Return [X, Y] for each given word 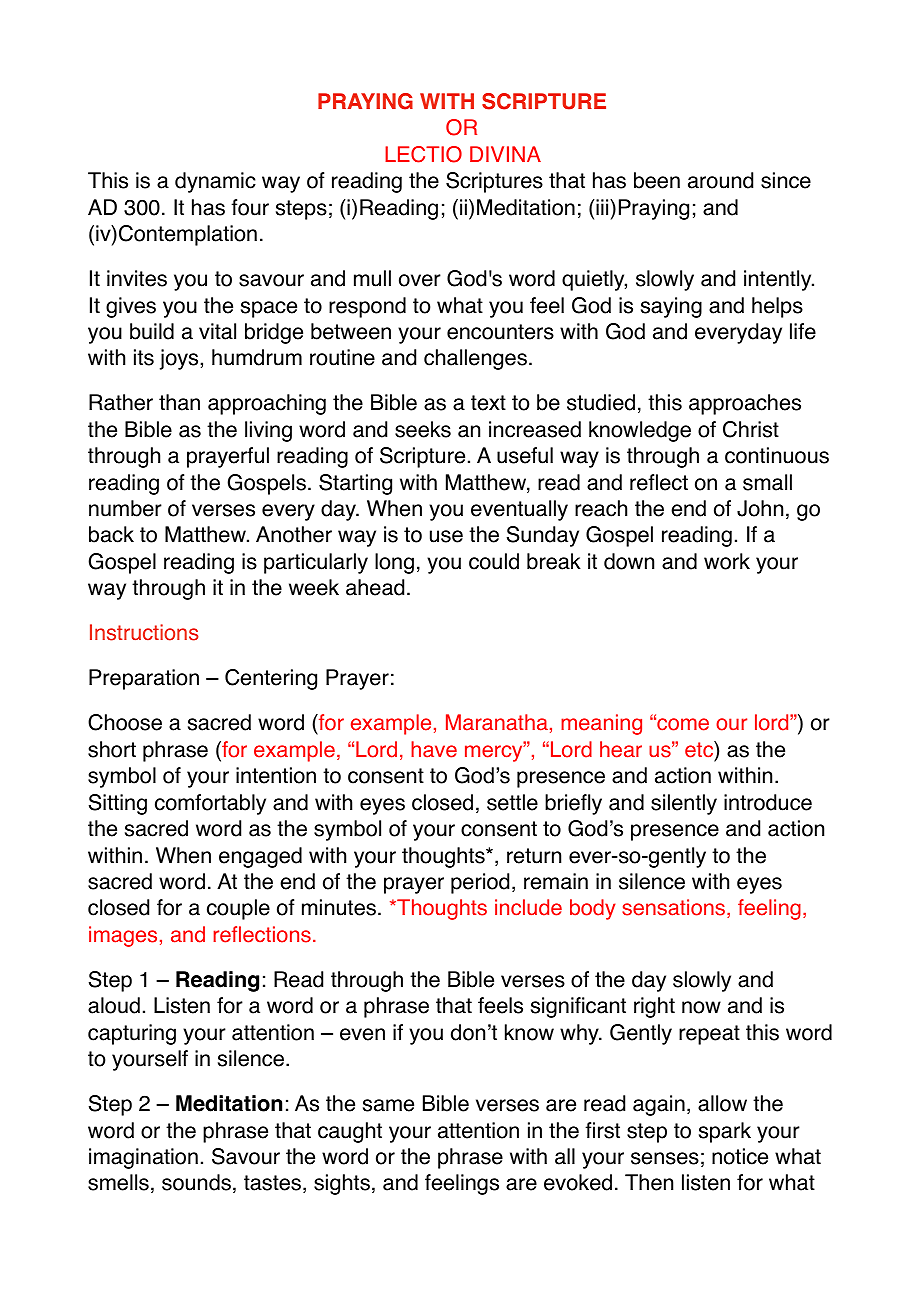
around [720, 180]
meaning [601, 724]
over [420, 280]
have [434, 749]
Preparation [144, 679]
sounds [196, 1182]
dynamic [215, 182]
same [388, 1105]
